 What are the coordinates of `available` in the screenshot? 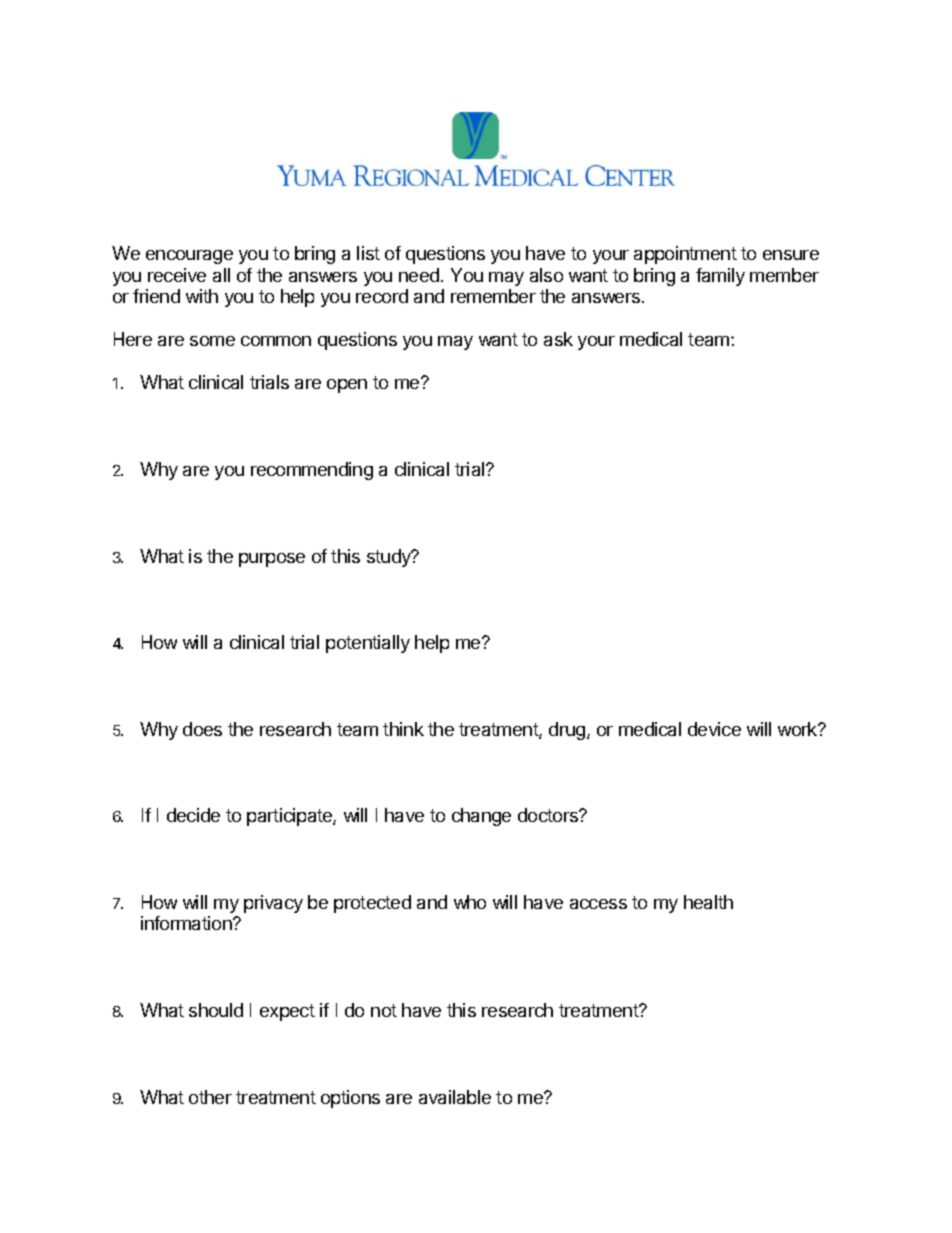 It's located at (455, 1097).
